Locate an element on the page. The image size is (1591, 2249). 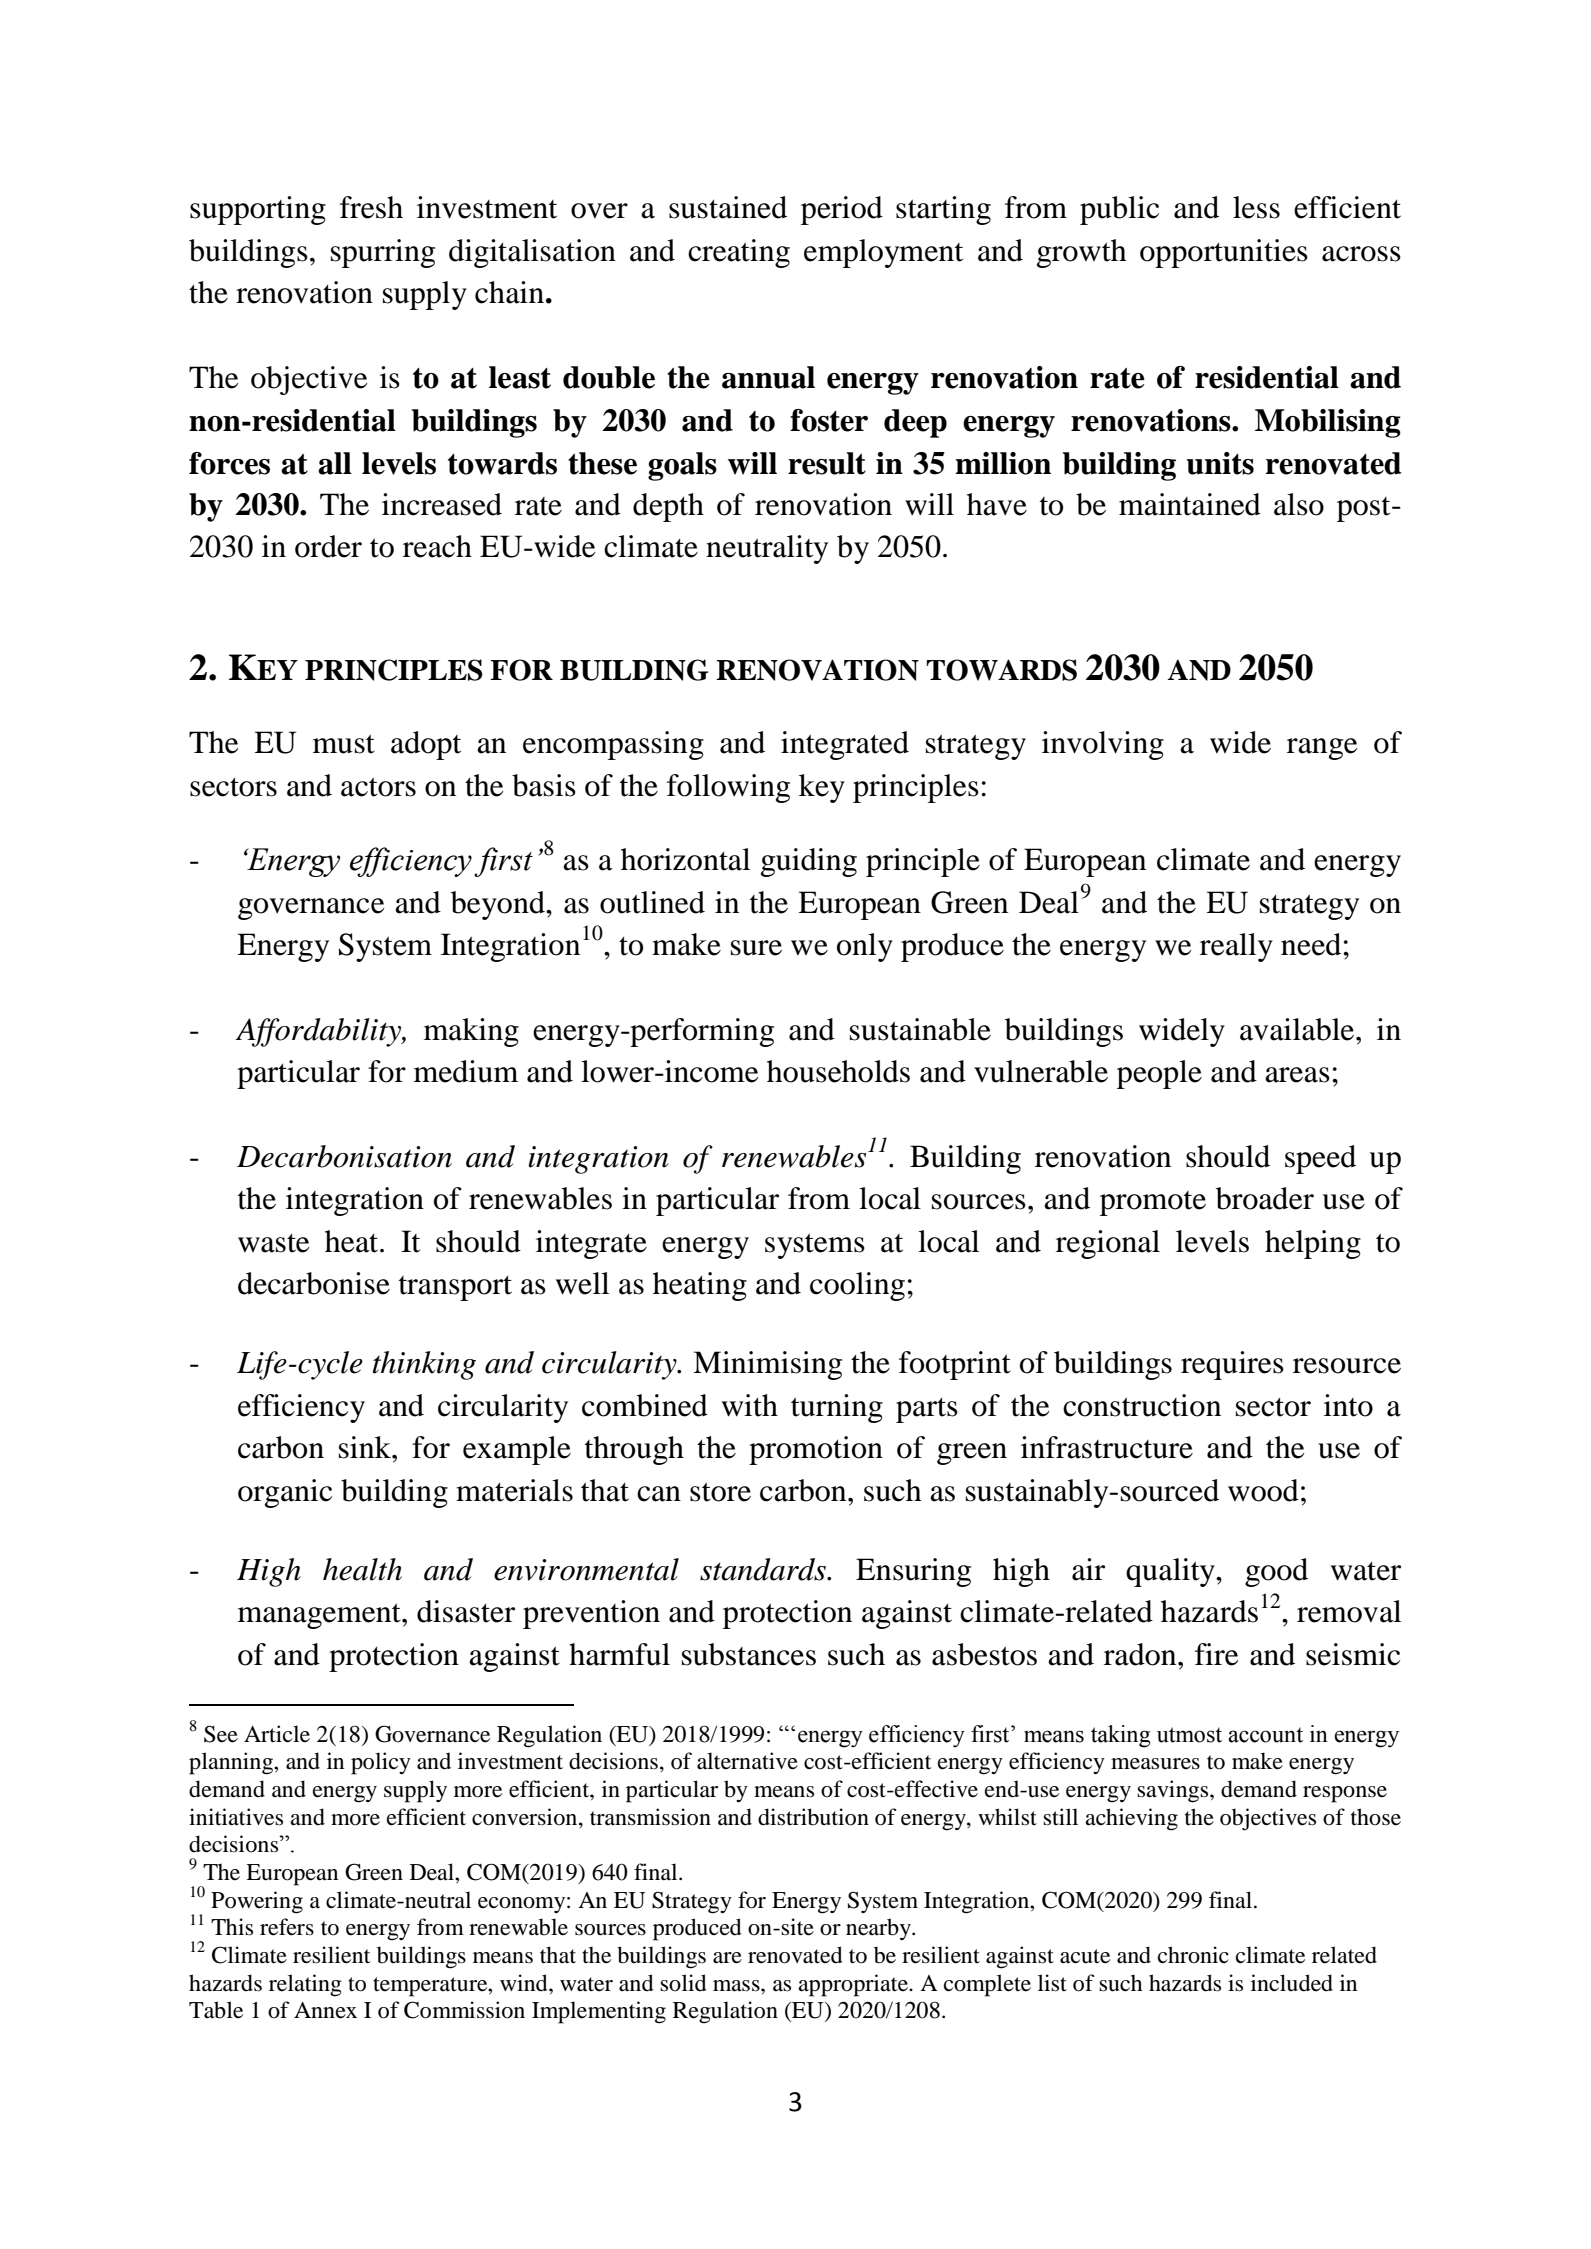
appropriate is located at coordinates (854, 1985).
